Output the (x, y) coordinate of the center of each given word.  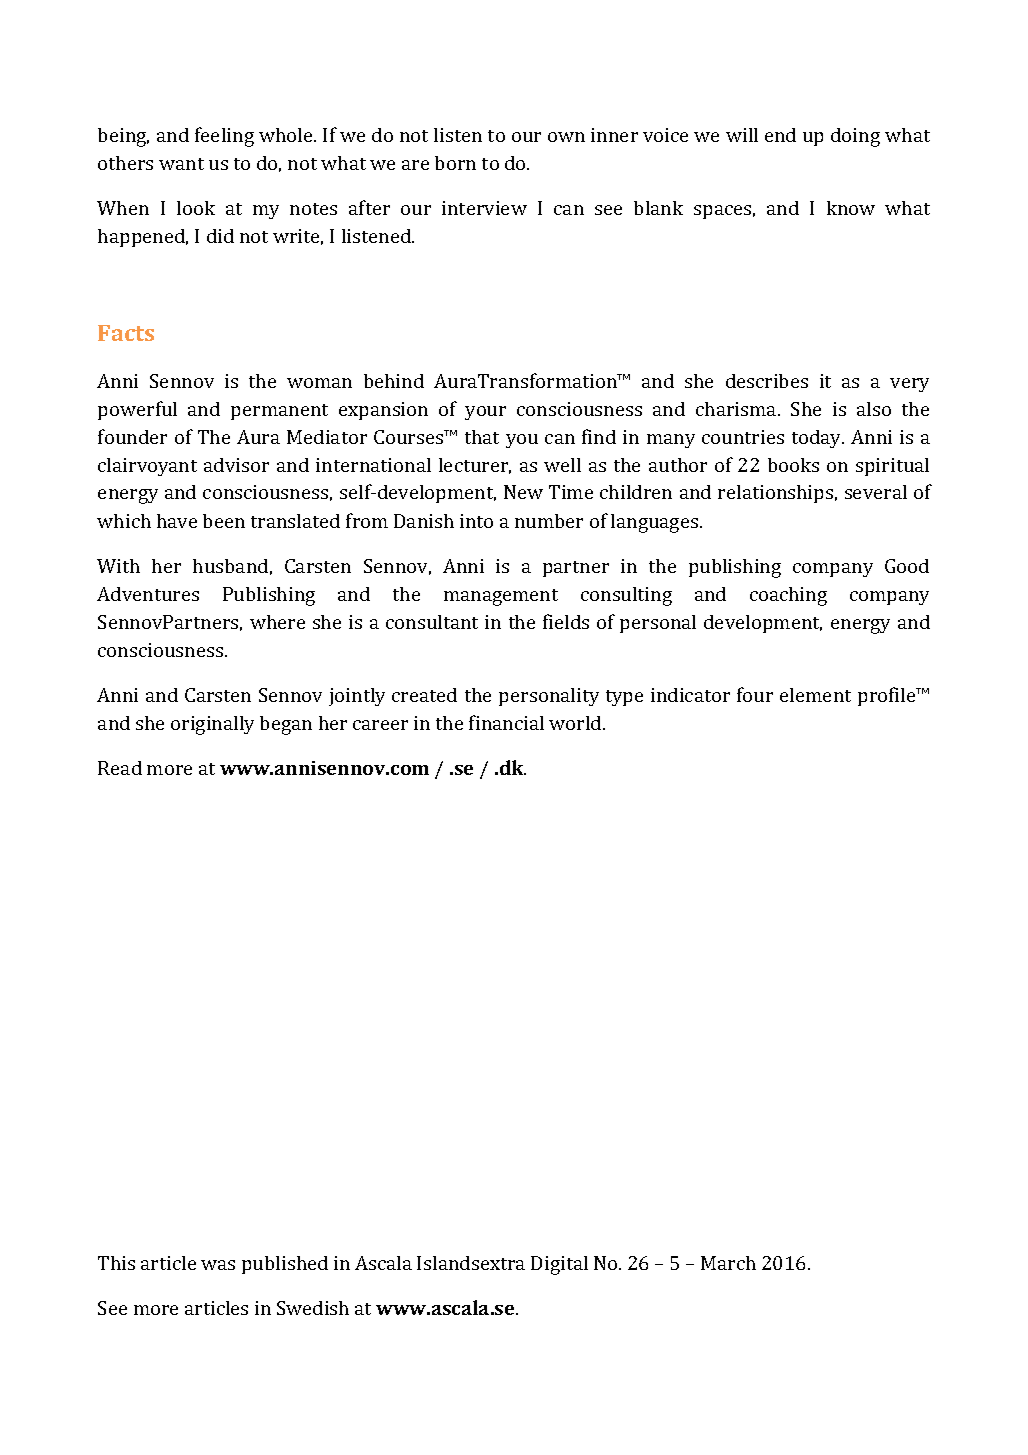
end (780, 135)
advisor (236, 465)
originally (212, 725)
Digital (559, 1265)
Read (120, 768)
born (455, 163)
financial (506, 722)
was (218, 1265)
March (728, 1263)
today (818, 439)
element (815, 695)
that (482, 437)
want (181, 164)
